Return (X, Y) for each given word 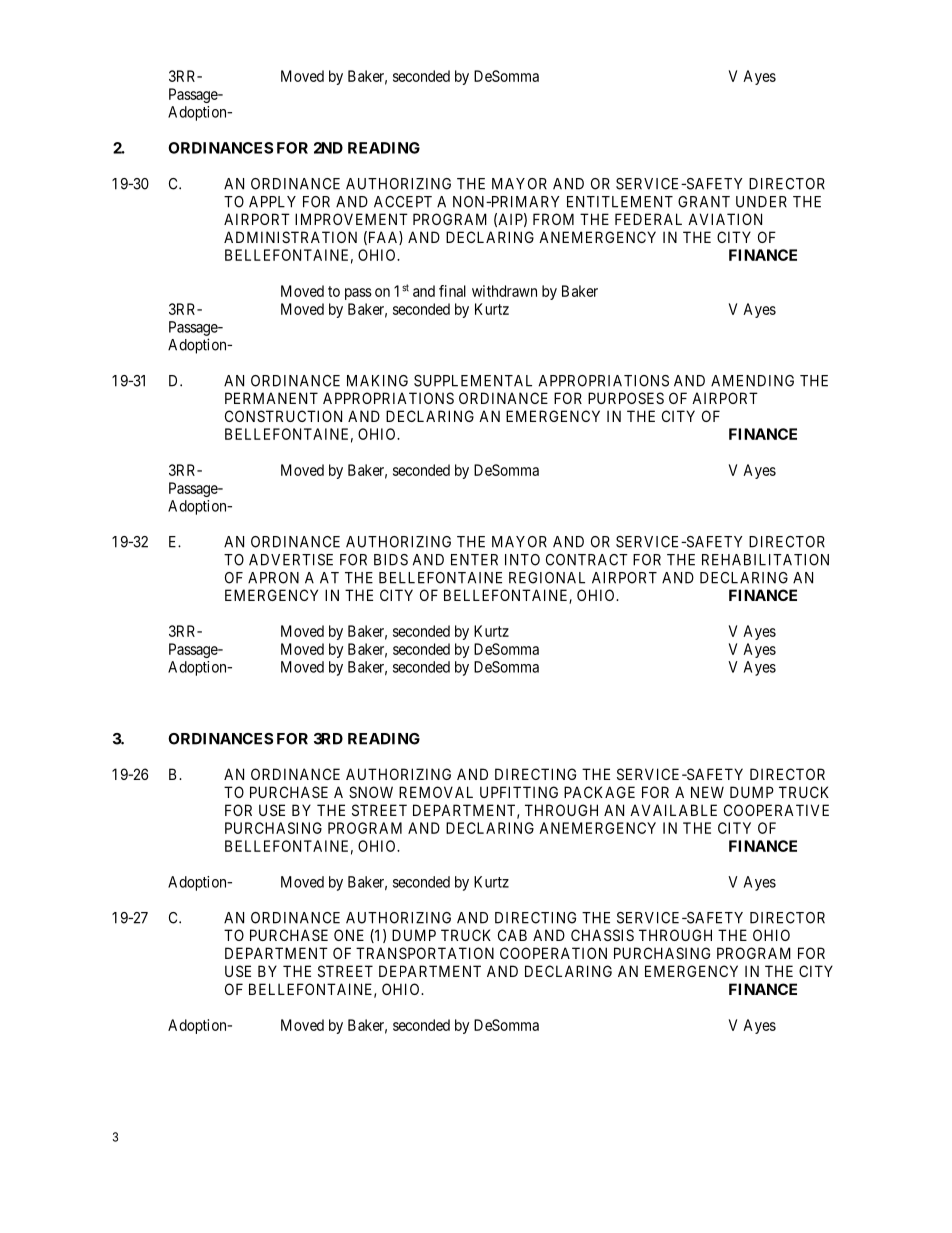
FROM (553, 219)
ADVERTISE (291, 560)
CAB (512, 935)
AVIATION (725, 219)
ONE (349, 935)
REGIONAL (547, 578)
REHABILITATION (765, 560)
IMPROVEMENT (351, 219)
